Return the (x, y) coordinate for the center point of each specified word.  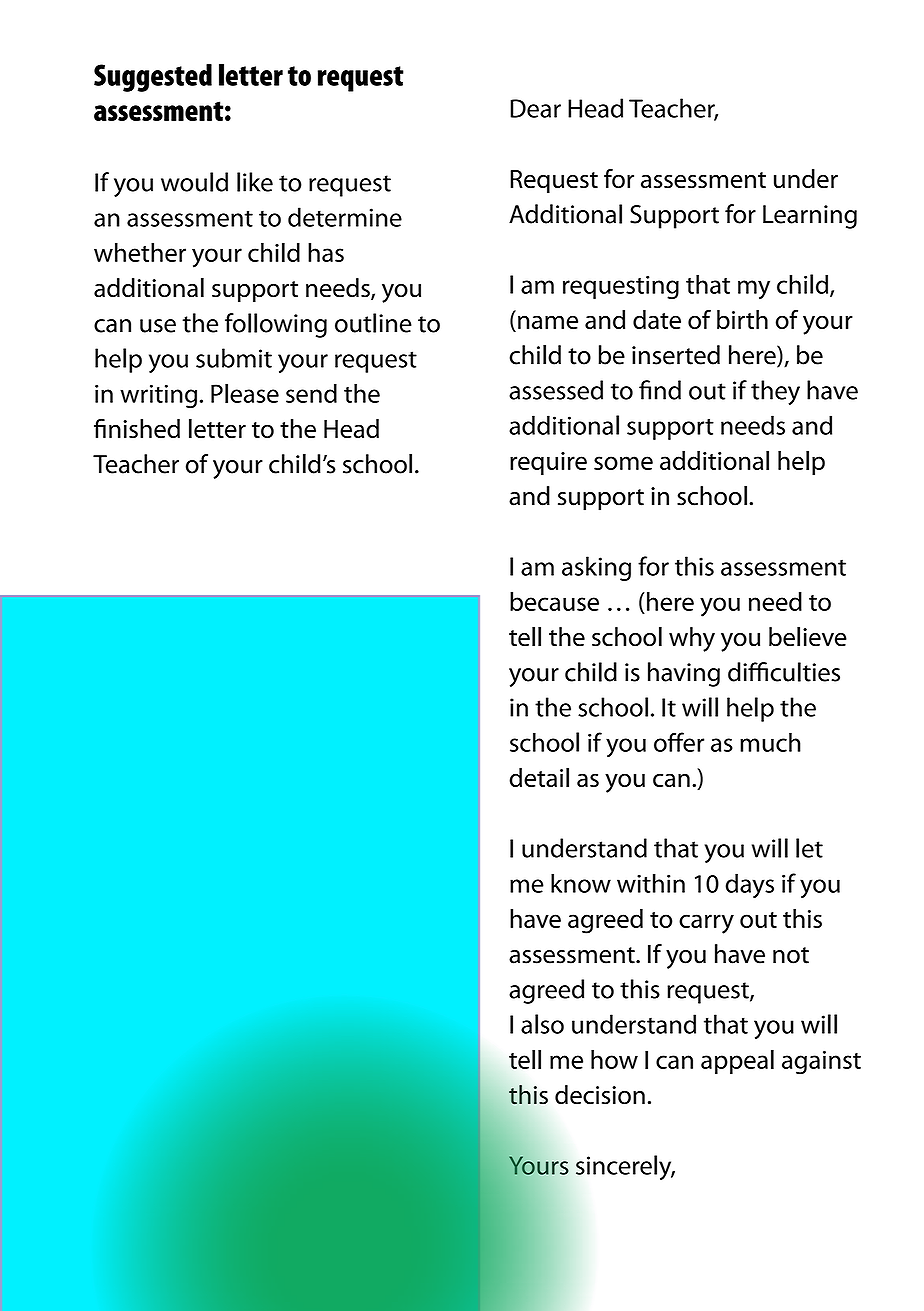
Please (245, 393)
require (548, 463)
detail (539, 777)
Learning (810, 217)
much (770, 742)
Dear (535, 108)
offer (679, 742)
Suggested (153, 78)
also (542, 1024)
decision (600, 1095)
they (775, 392)
